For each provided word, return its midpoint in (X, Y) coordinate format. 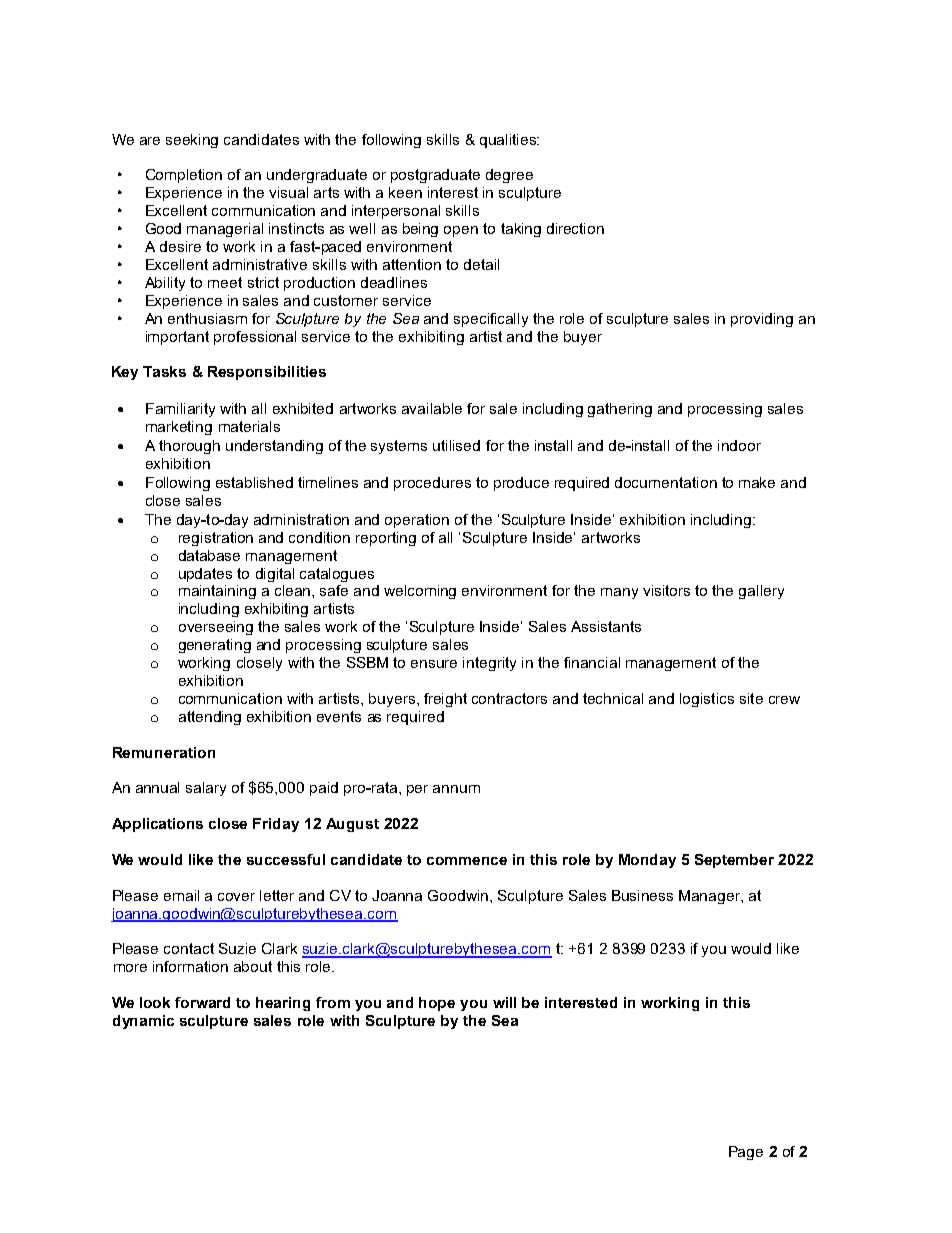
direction (575, 228)
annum (456, 789)
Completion (184, 176)
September (734, 861)
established (254, 482)
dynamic (143, 1022)
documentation (666, 482)
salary (206, 789)
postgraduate (435, 176)
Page (746, 1153)
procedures (432, 484)
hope (437, 1004)
